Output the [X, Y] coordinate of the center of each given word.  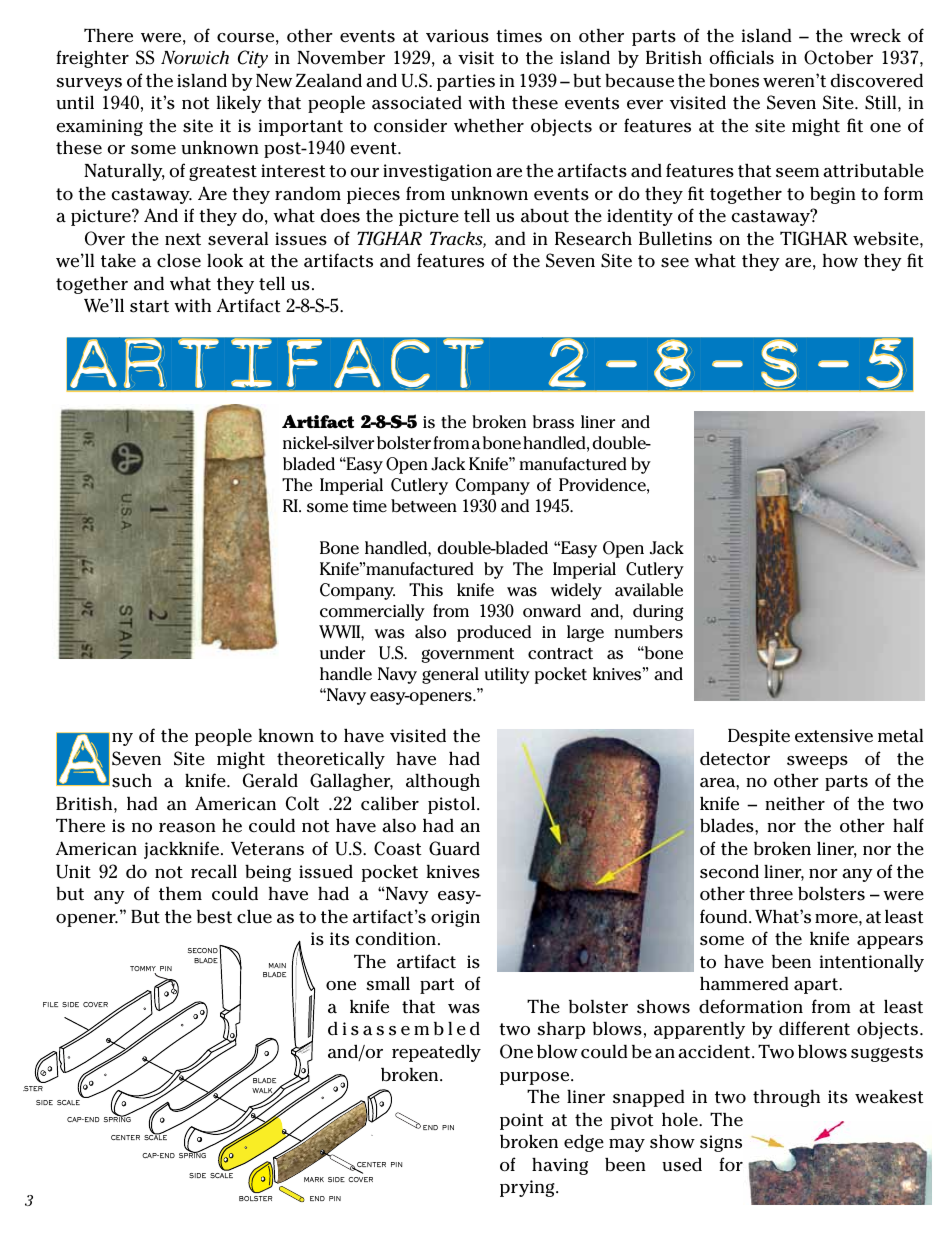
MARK [314, 1179]
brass [553, 422]
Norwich [195, 57]
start [149, 306]
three [771, 893]
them [180, 894]
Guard [454, 848]
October [838, 57]
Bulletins [675, 239]
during [658, 612]
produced [494, 633]
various [457, 36]
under [342, 653]
